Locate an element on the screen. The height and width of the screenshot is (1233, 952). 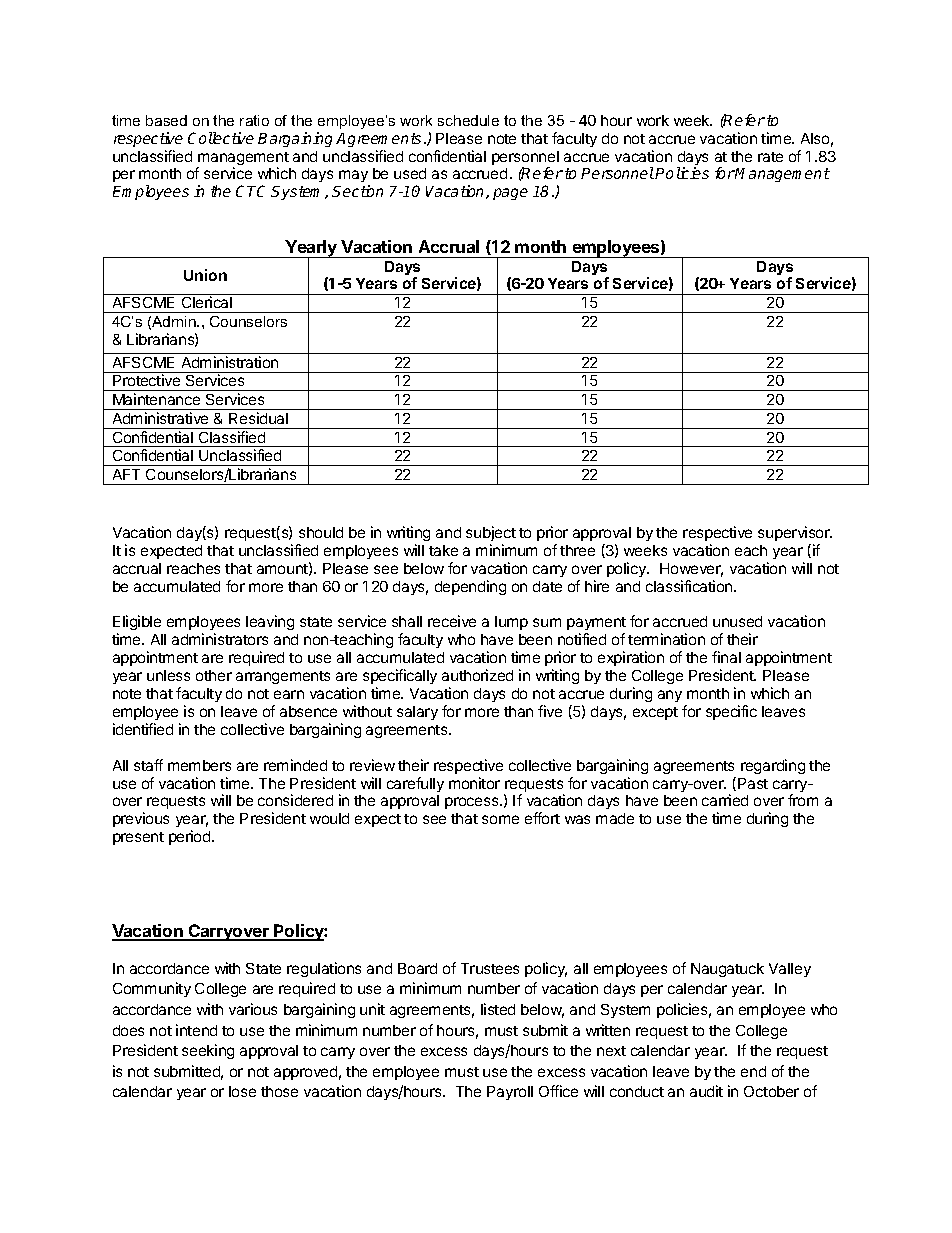
rate is located at coordinates (770, 157).
